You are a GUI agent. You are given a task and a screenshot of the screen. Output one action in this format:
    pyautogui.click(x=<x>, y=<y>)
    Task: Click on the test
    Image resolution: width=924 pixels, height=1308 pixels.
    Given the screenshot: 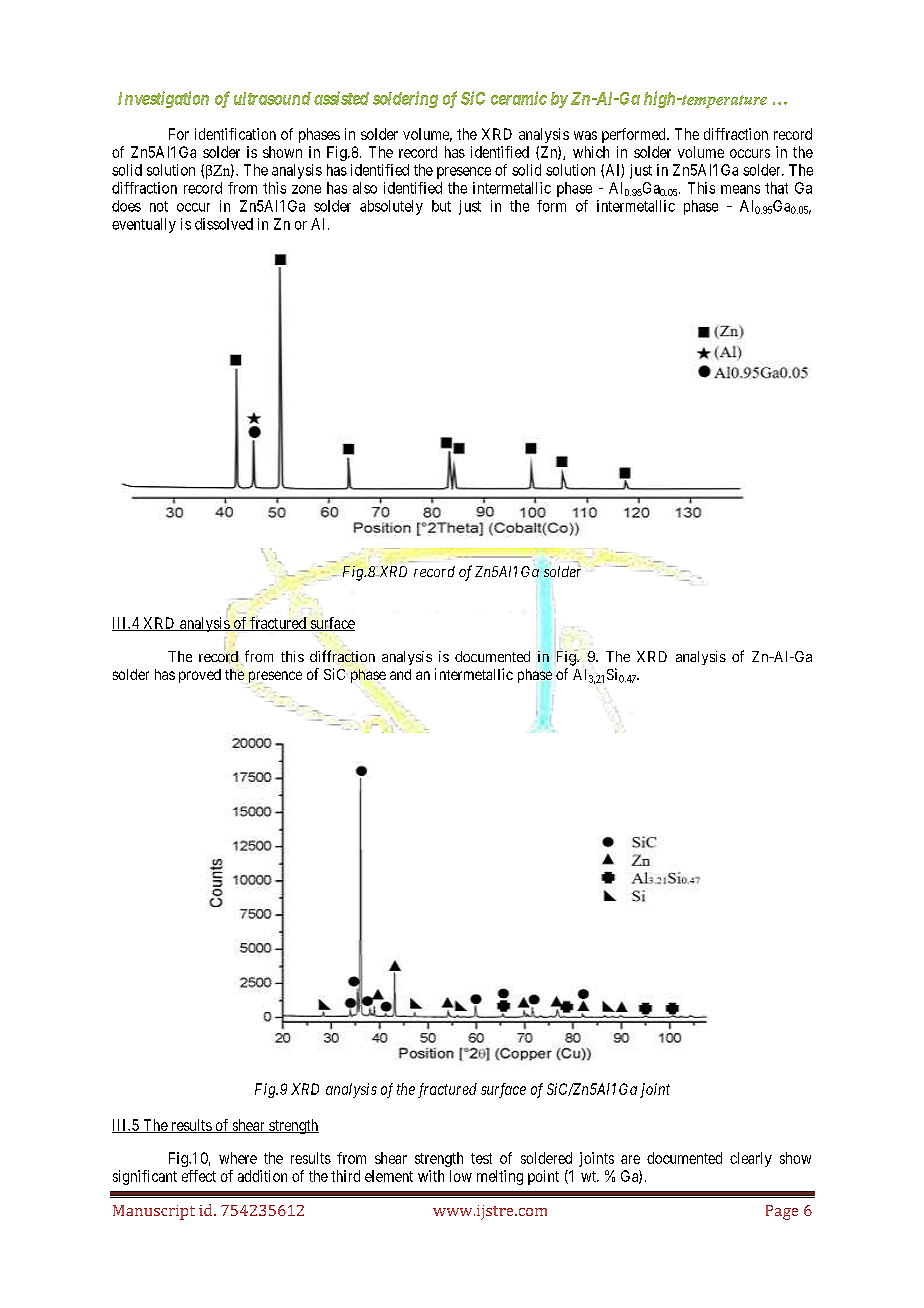 What is the action you would take?
    pyautogui.click(x=481, y=1158)
